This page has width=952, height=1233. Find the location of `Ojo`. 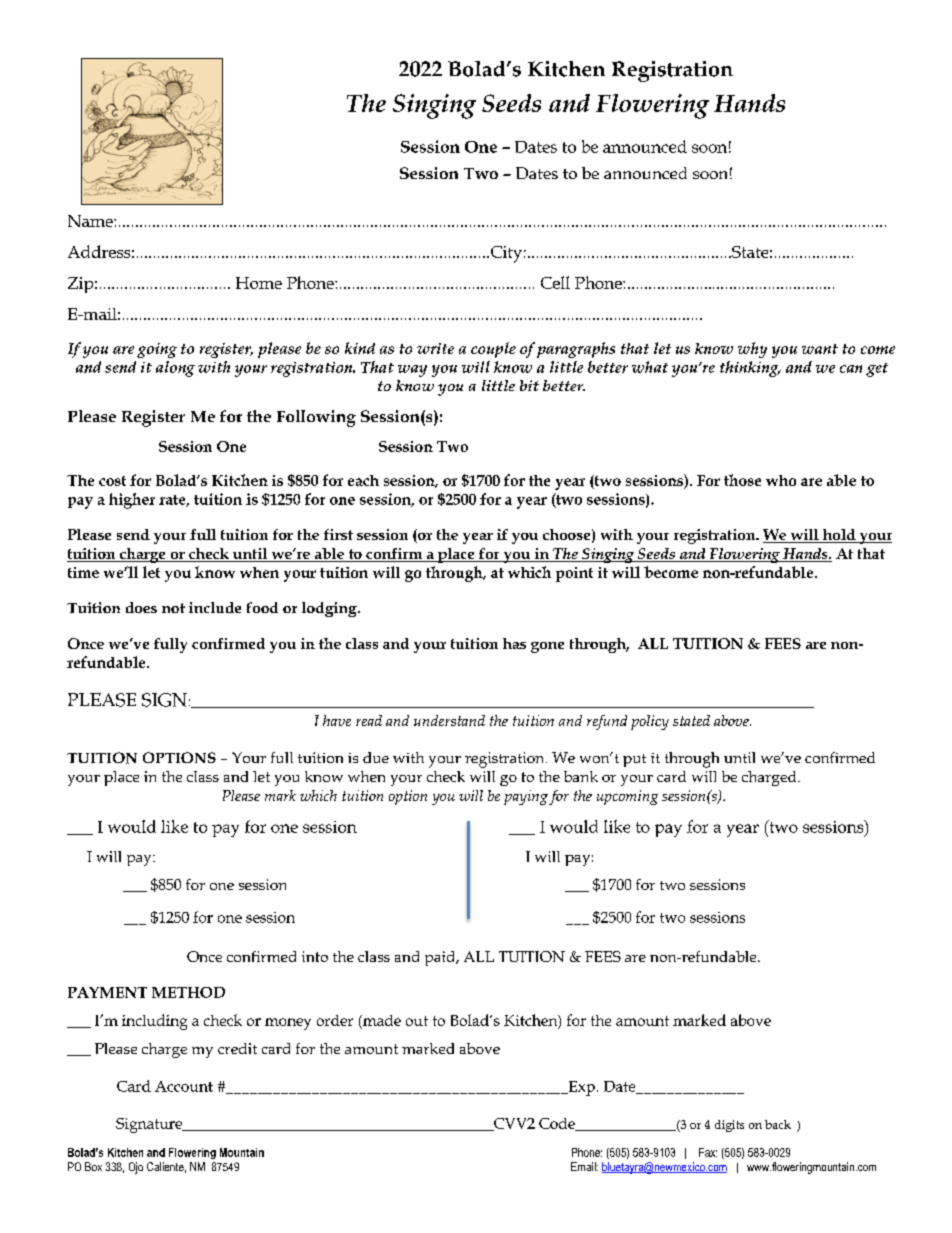

Ojo is located at coordinates (136, 1168).
